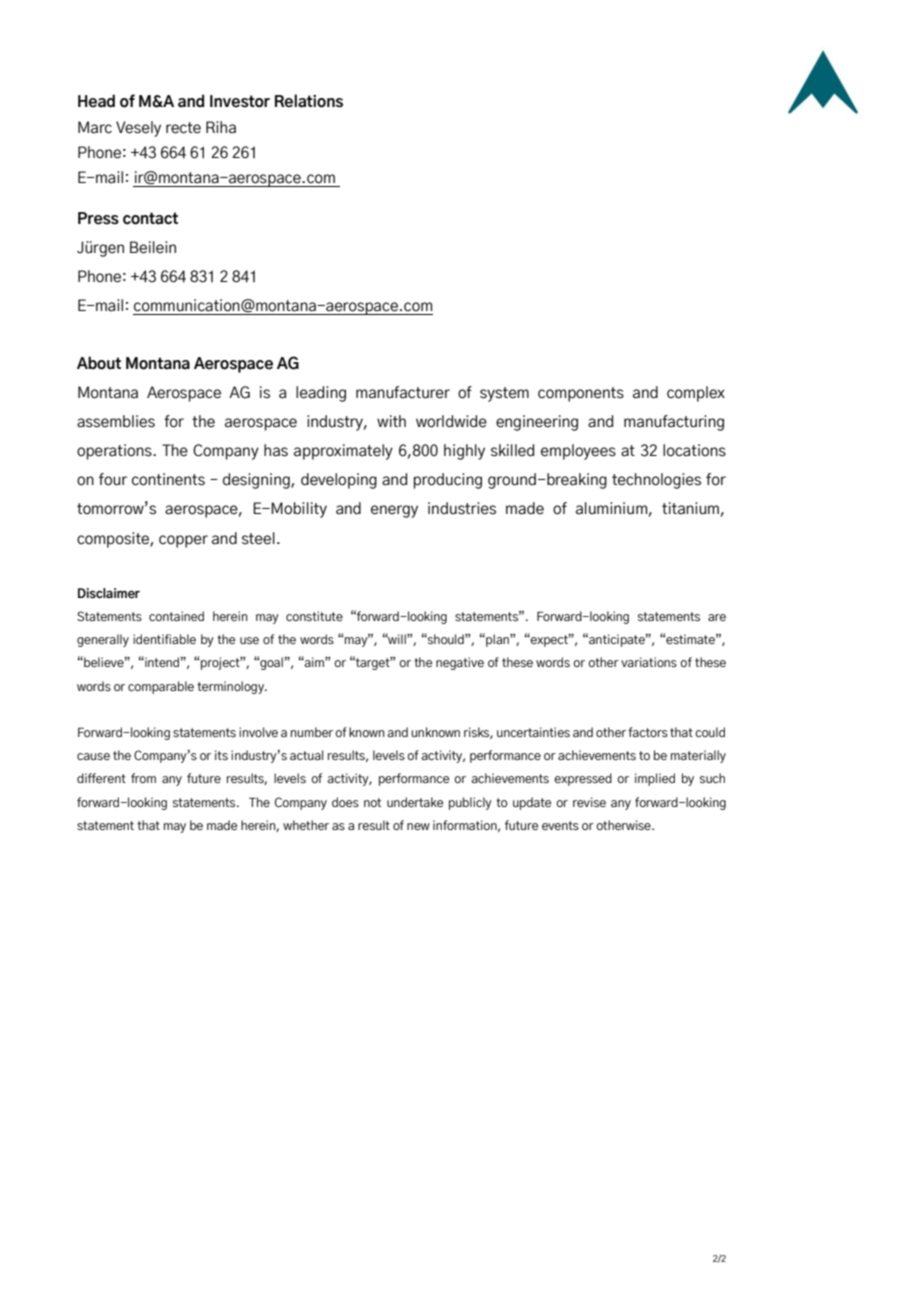 The image size is (924, 1308). What do you see at coordinates (168, 479) in the document?
I see `continents` at bounding box center [168, 479].
